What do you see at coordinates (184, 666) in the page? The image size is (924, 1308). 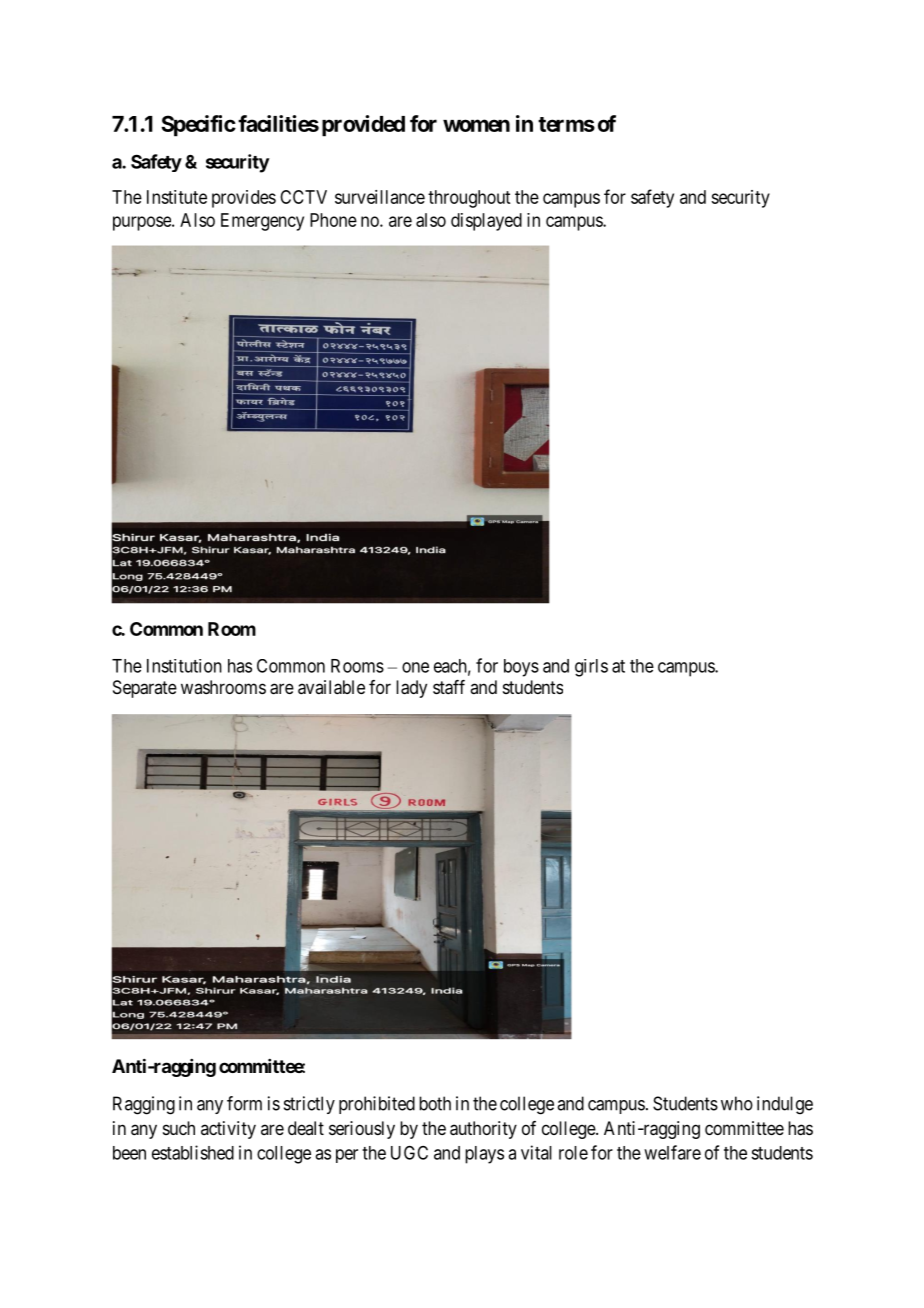 I see `Institution` at bounding box center [184, 666].
